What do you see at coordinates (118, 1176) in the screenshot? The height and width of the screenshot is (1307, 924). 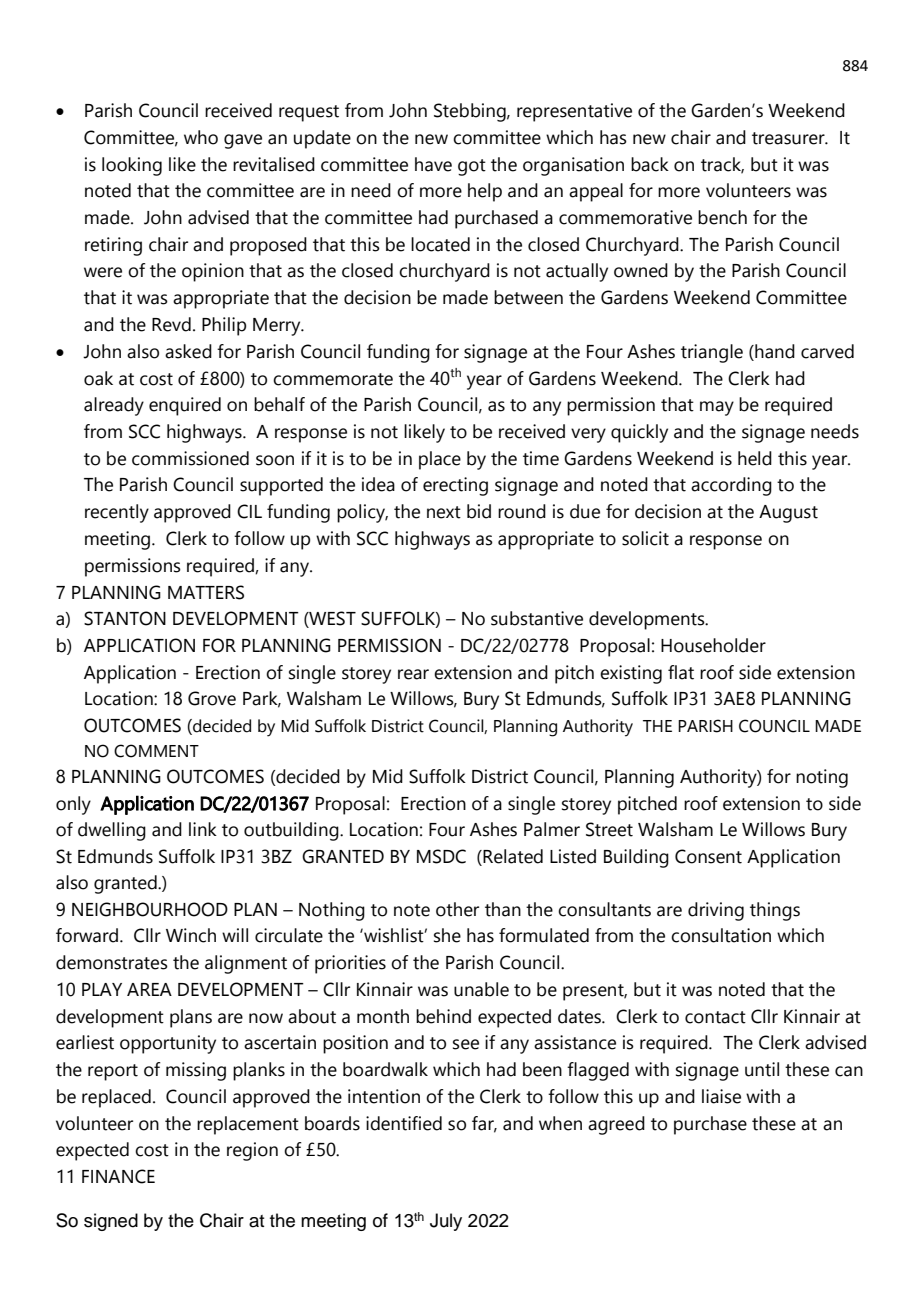 I see `FINANCE` at bounding box center [118, 1176].
